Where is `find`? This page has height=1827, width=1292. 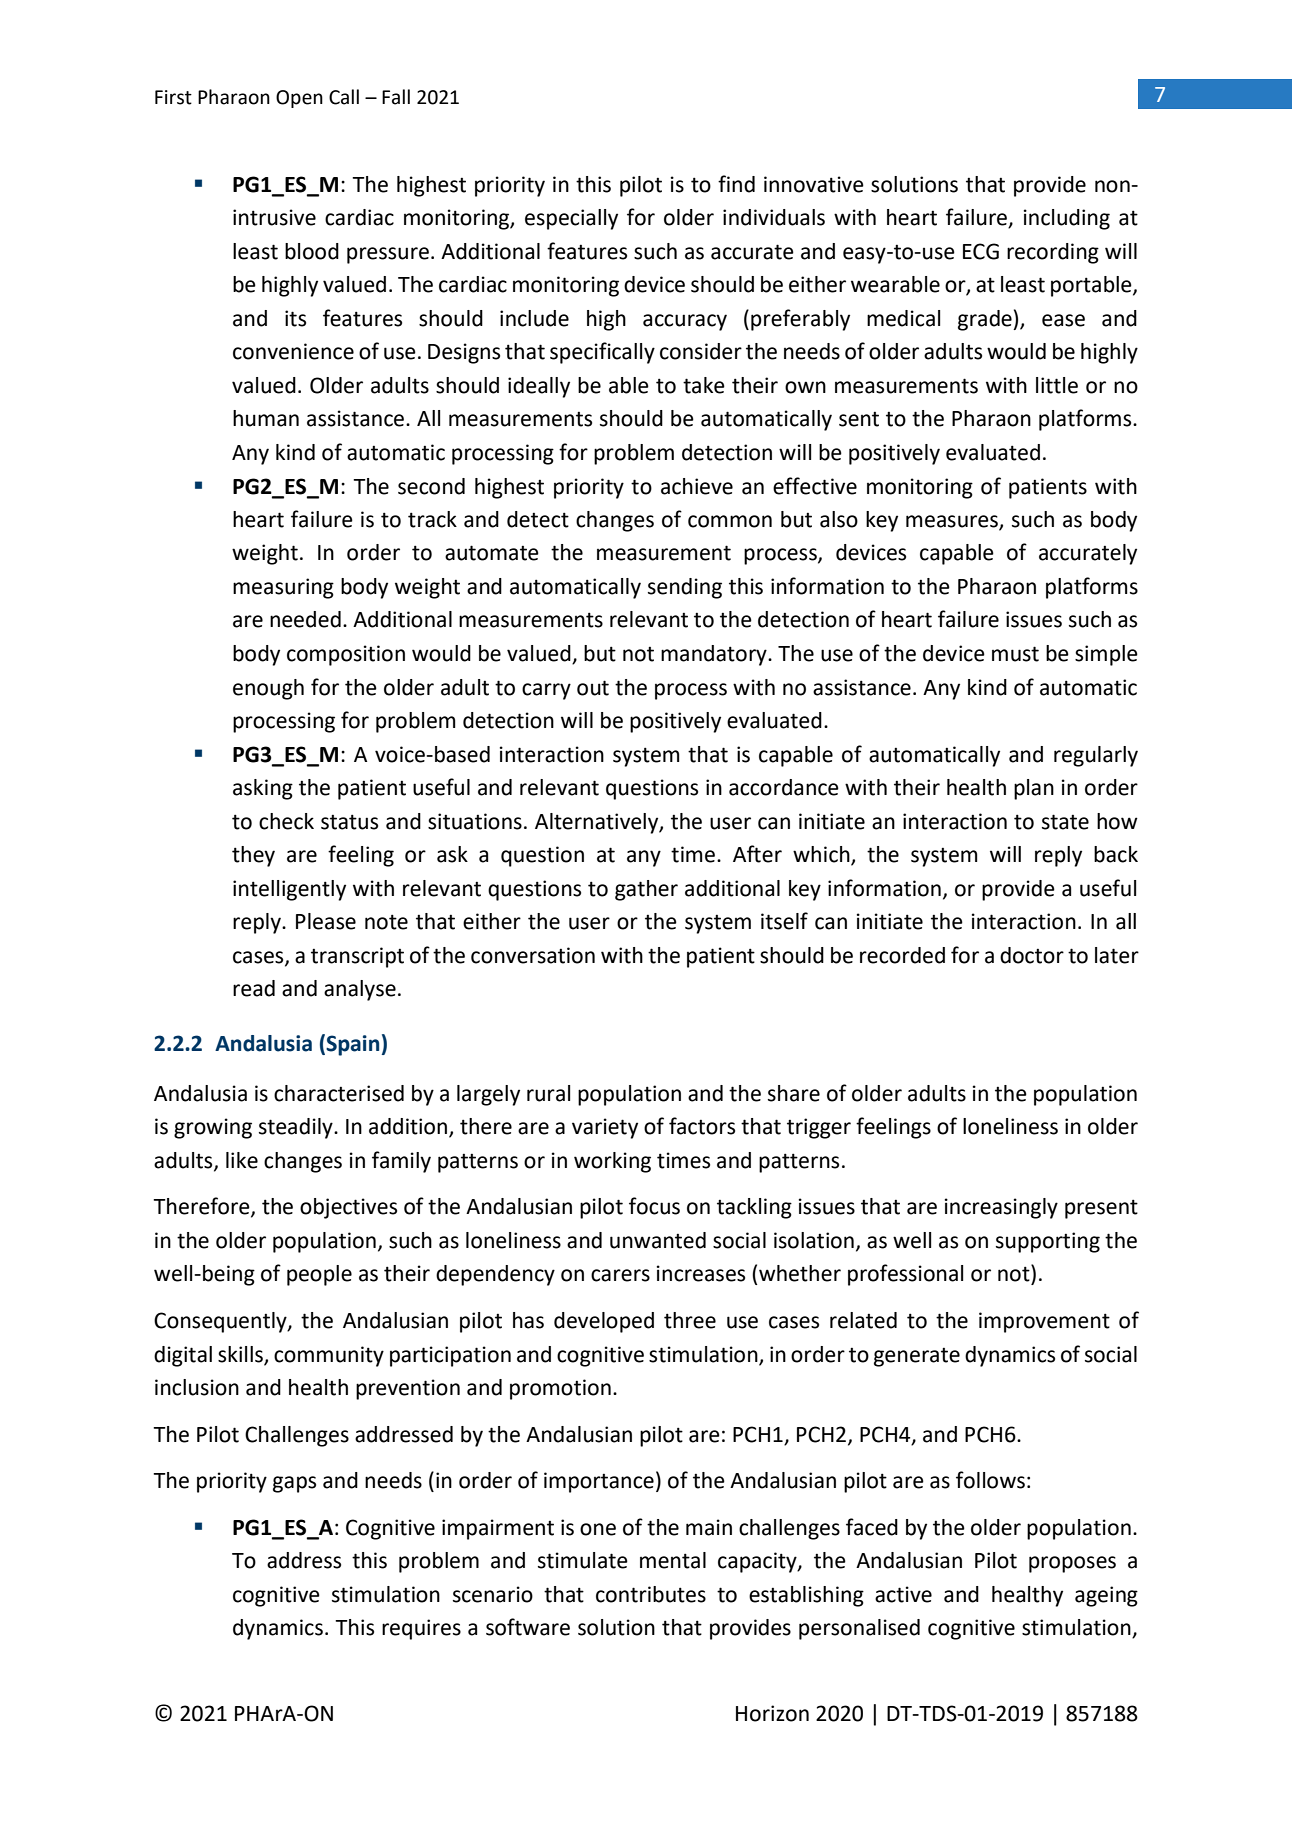
find is located at coordinates (736, 184).
